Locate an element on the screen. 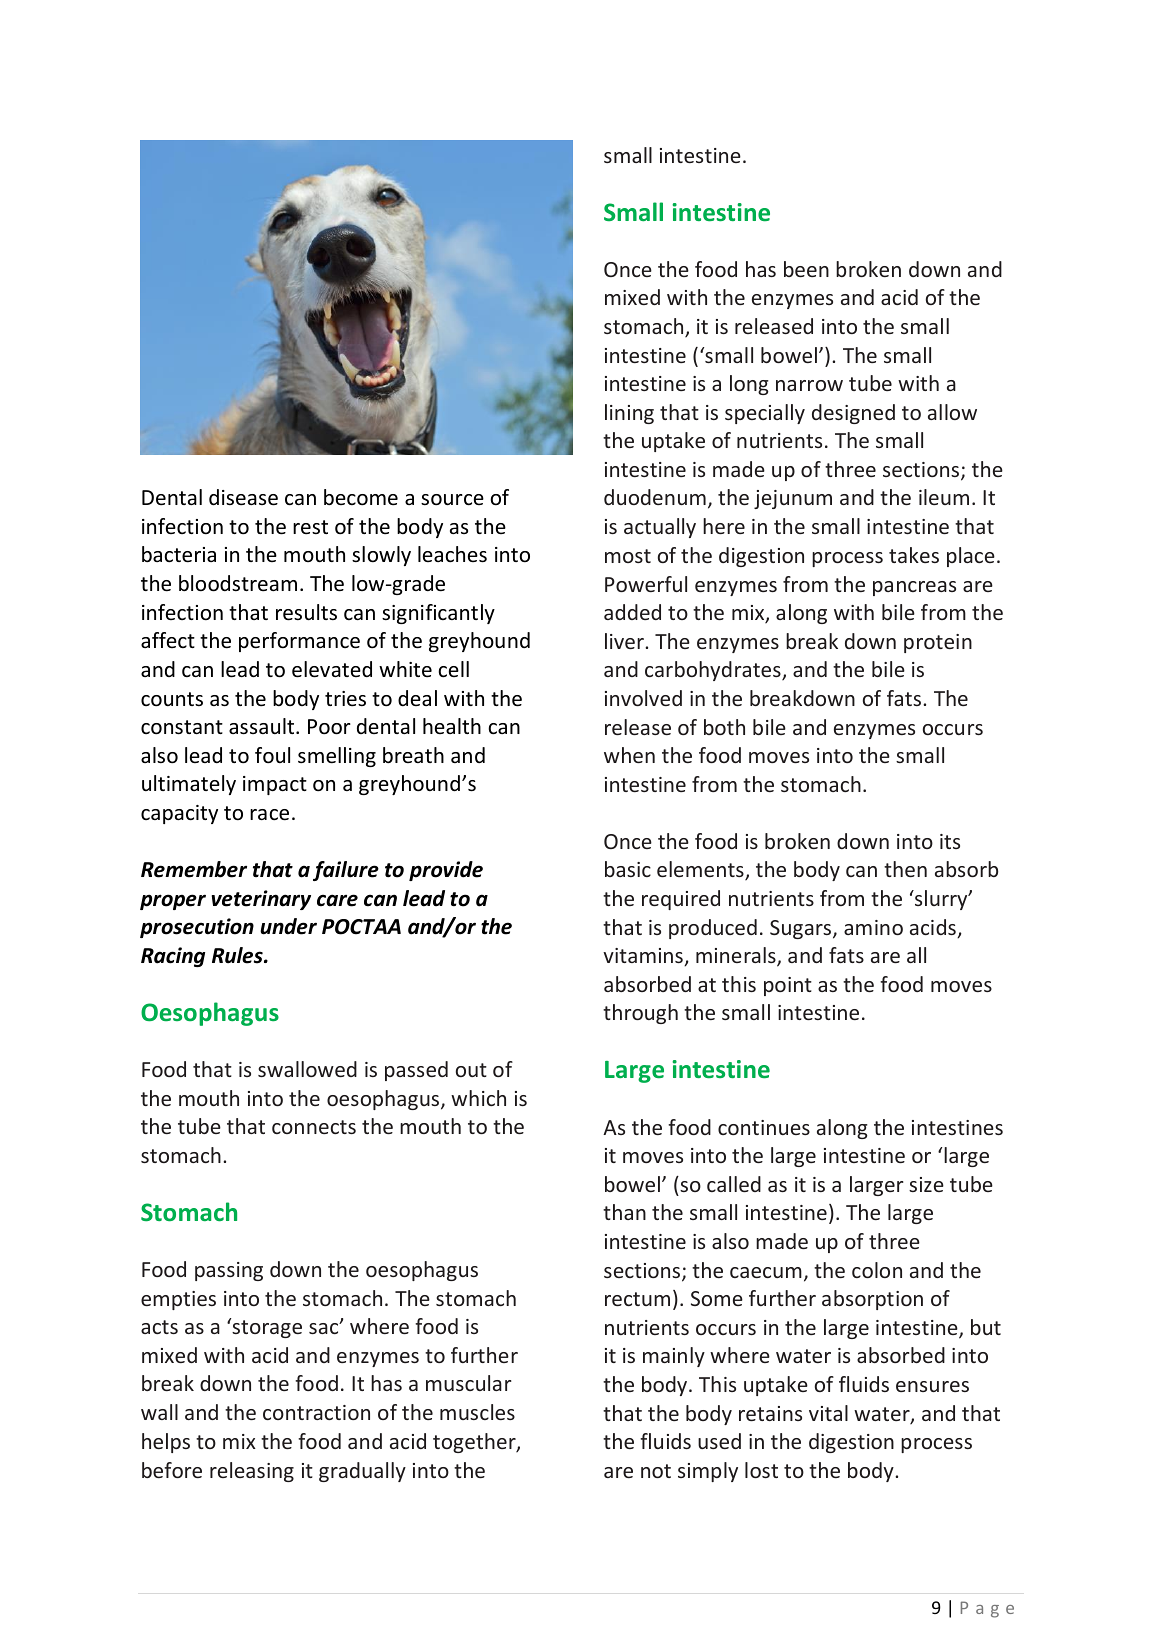 Image resolution: width=1161 pixels, height=1643 pixels. vital is located at coordinates (828, 1413).
